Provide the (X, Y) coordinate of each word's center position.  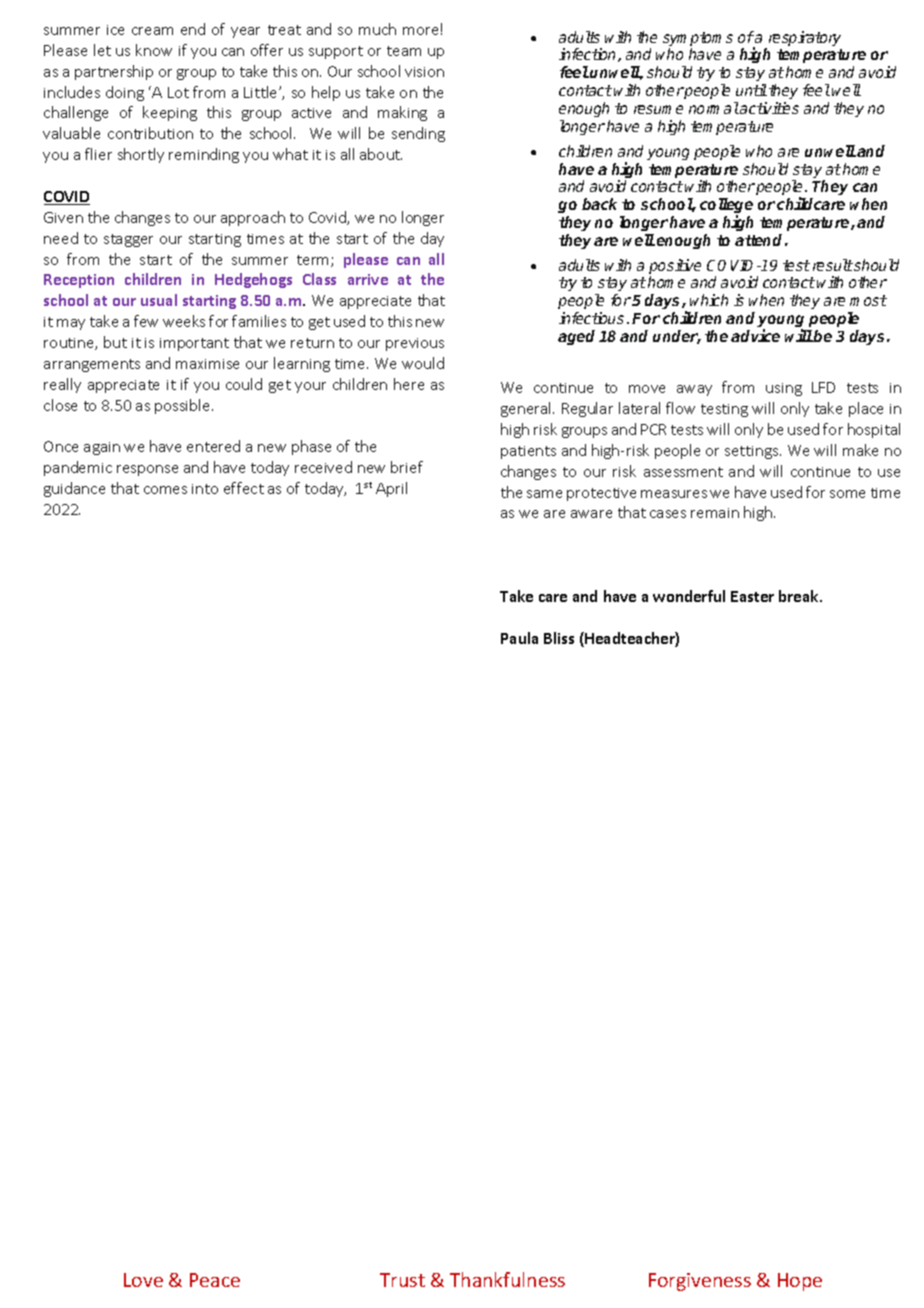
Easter (752, 596)
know (154, 50)
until (751, 90)
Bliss (559, 638)
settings (753, 452)
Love (143, 1280)
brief (407, 467)
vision (424, 72)
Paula (519, 638)
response (147, 470)
